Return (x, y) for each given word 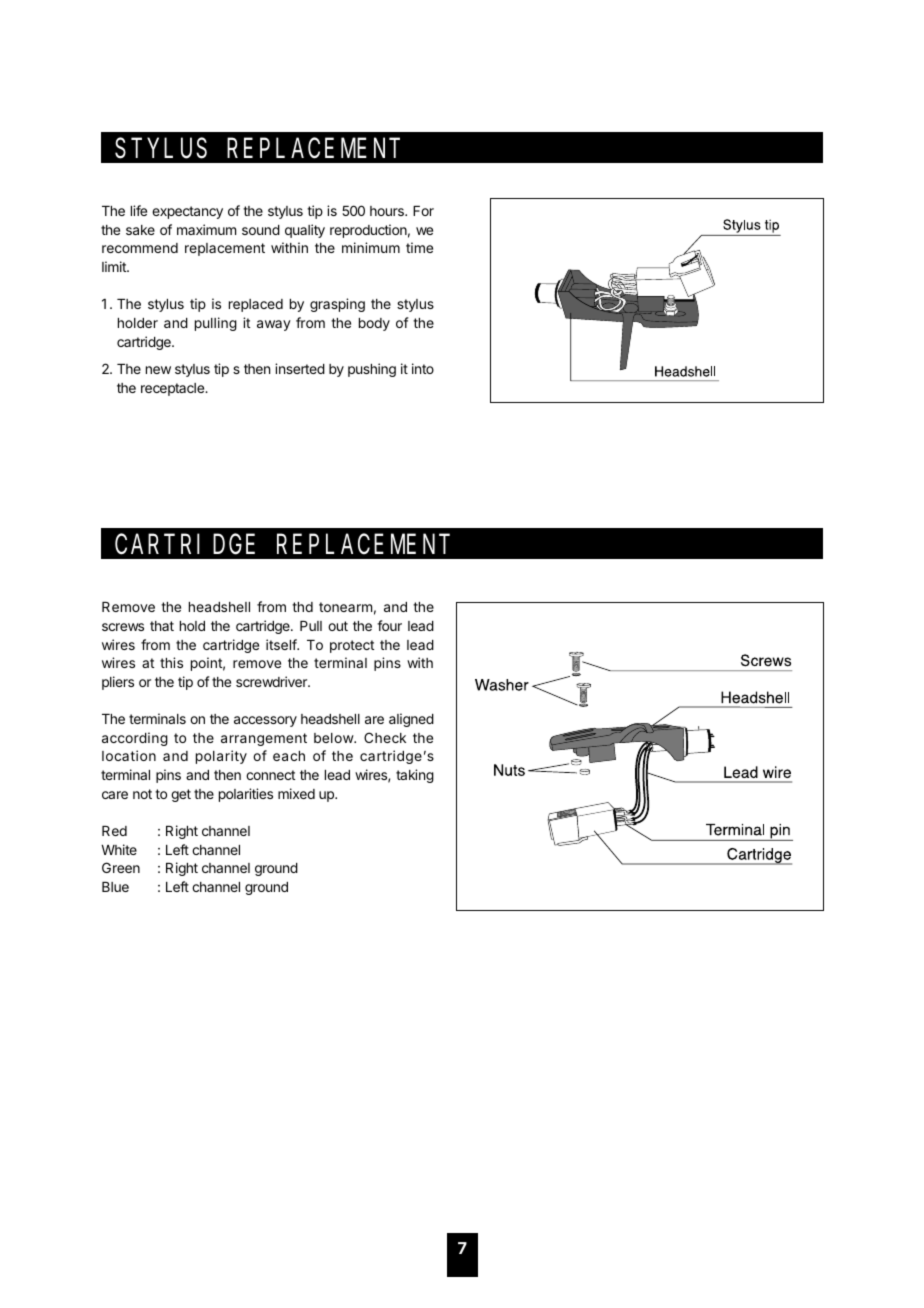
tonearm (345, 607)
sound (261, 230)
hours (388, 211)
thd (302, 607)
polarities (246, 795)
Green (121, 867)
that (162, 626)
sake (140, 230)
